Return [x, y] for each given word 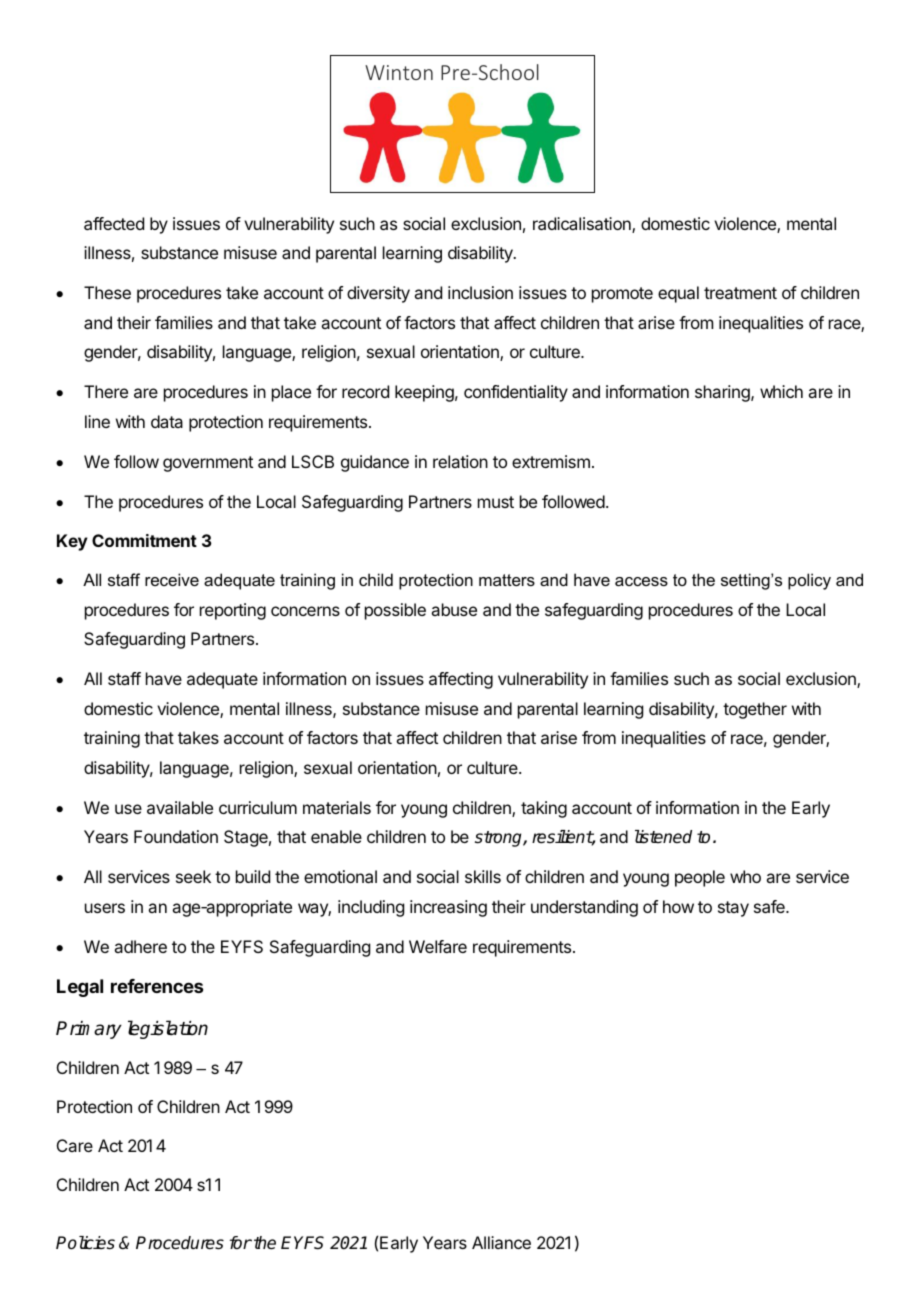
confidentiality [516, 393]
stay [733, 909]
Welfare [438, 946]
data [167, 421]
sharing [723, 393]
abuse [454, 609]
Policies [85, 1243]
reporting [233, 611]
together [755, 710]
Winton [399, 72]
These [107, 292]
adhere [140, 946]
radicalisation [583, 225]
